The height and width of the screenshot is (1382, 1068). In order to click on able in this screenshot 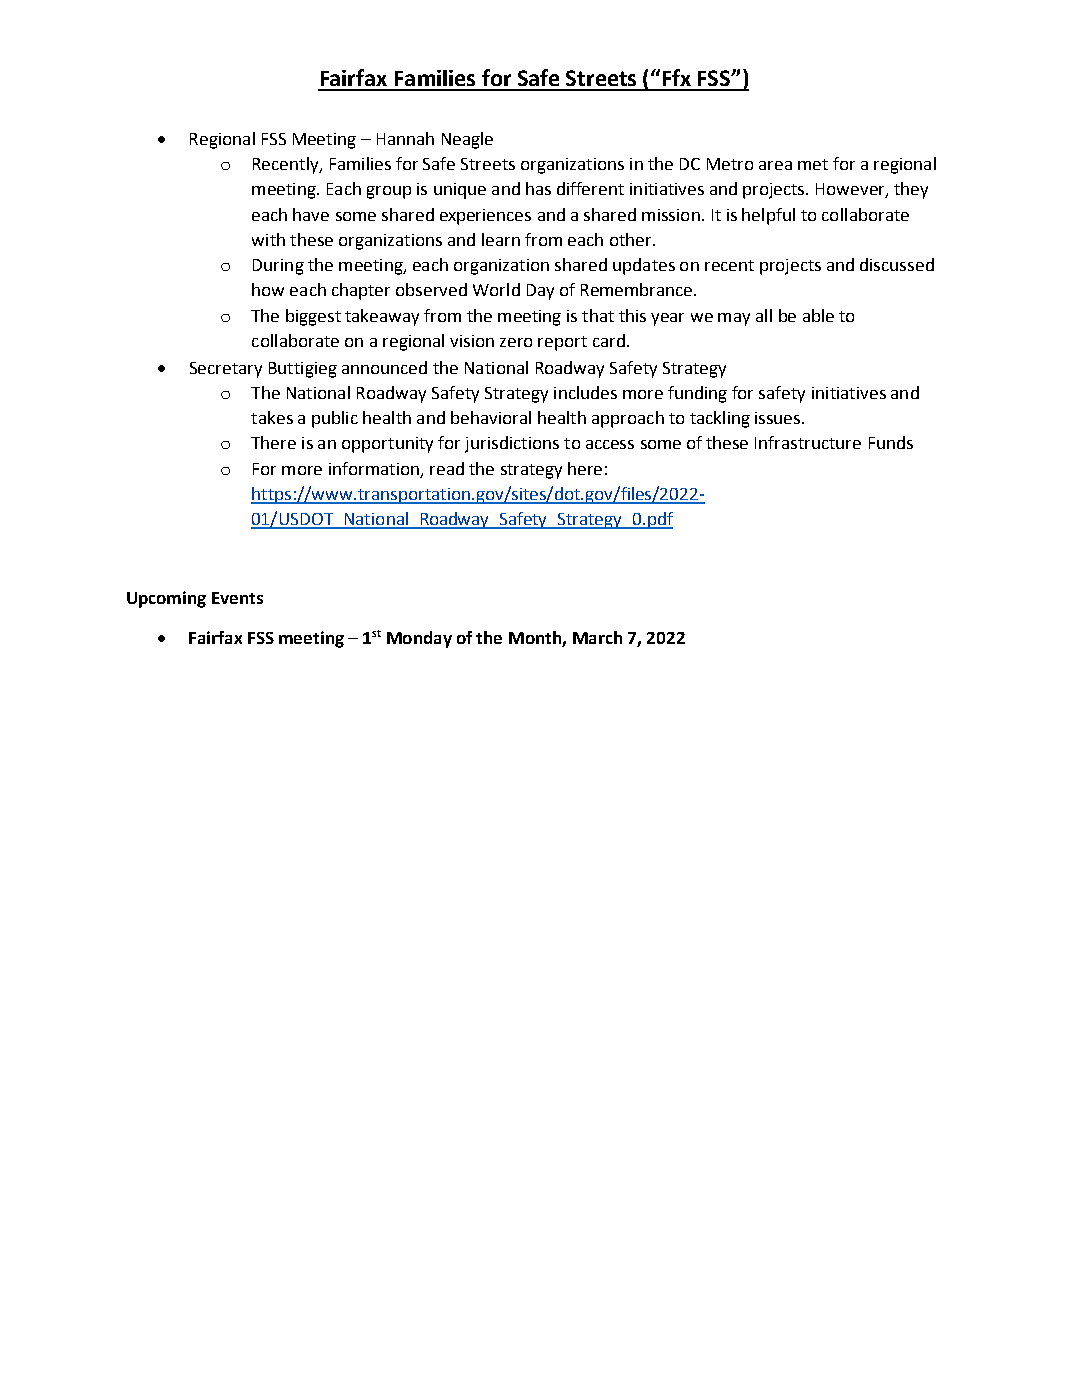, I will do `click(818, 315)`.
